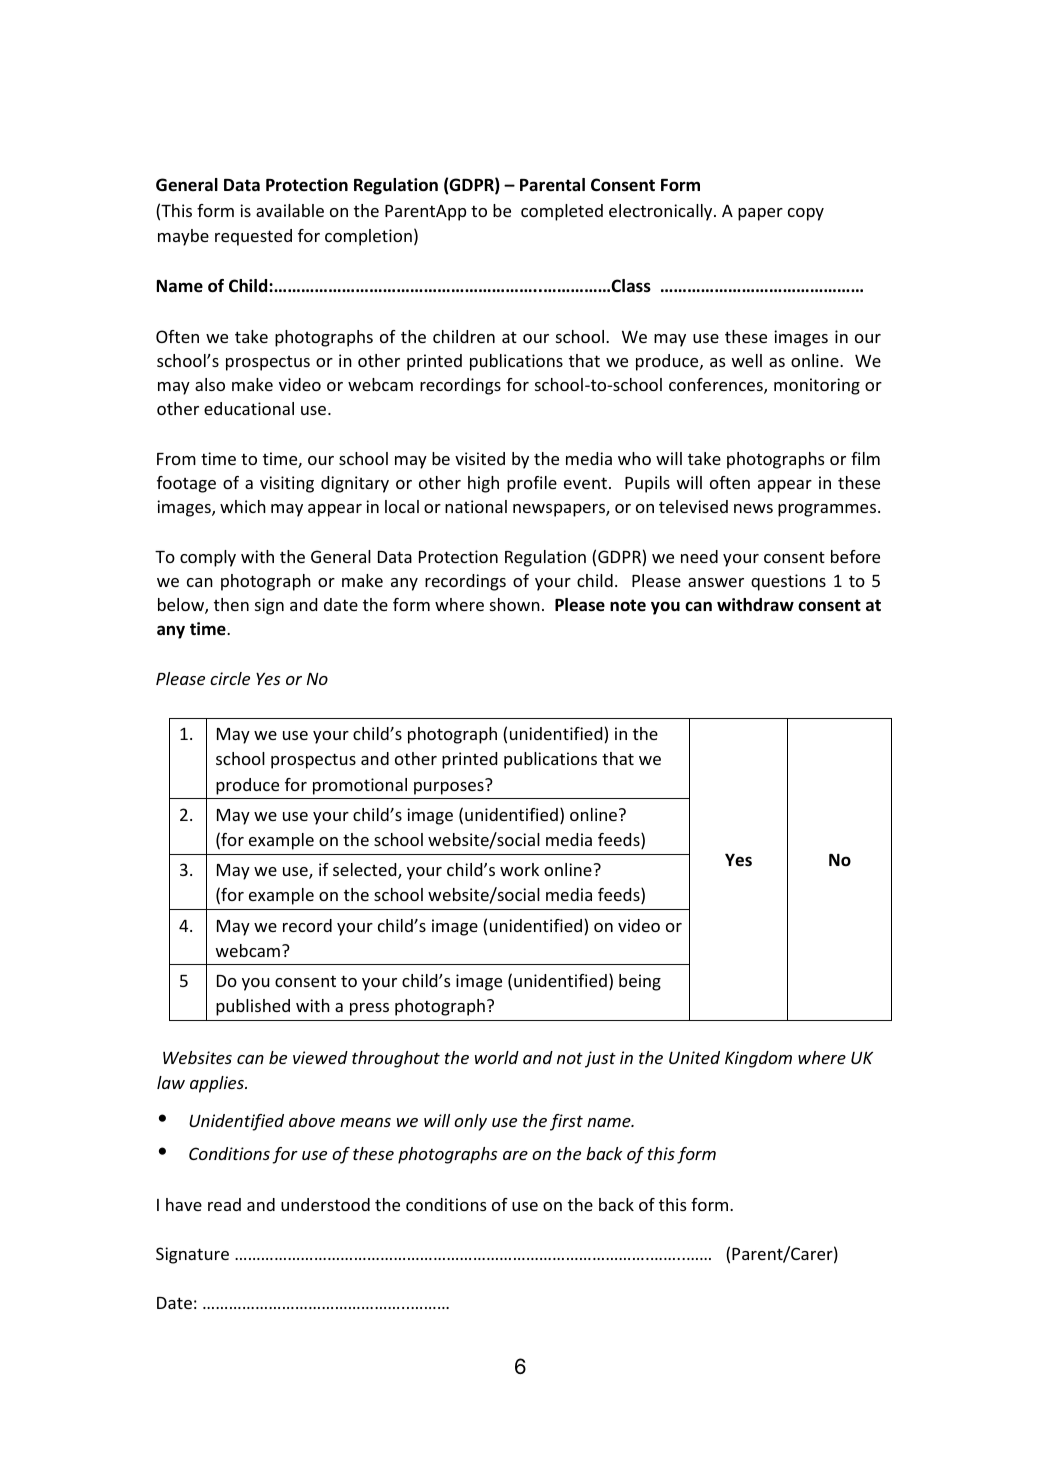 This page has width=1038, height=1468. I want to click on then, so click(231, 604).
